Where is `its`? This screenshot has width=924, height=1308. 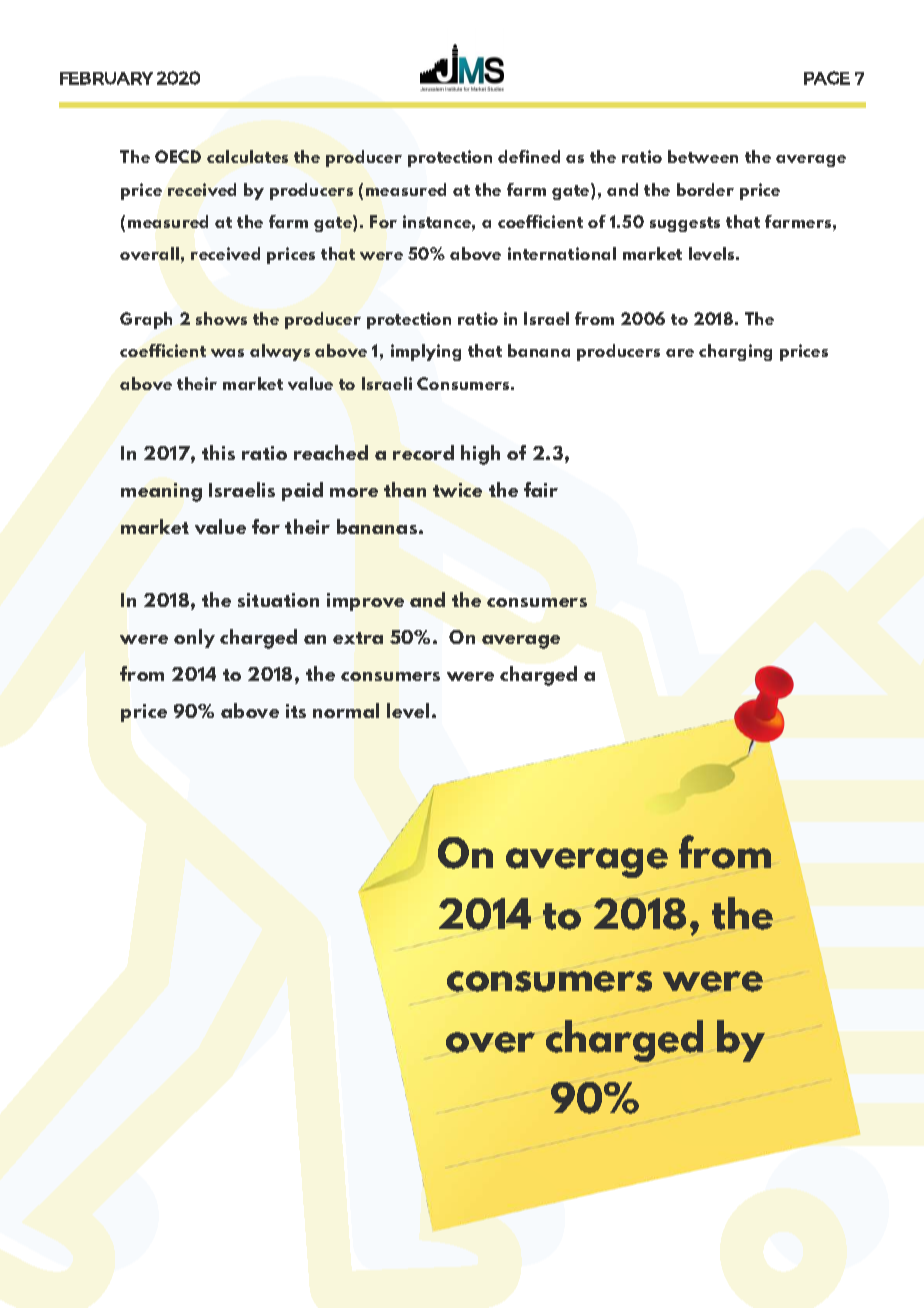 its is located at coordinates (296, 711).
